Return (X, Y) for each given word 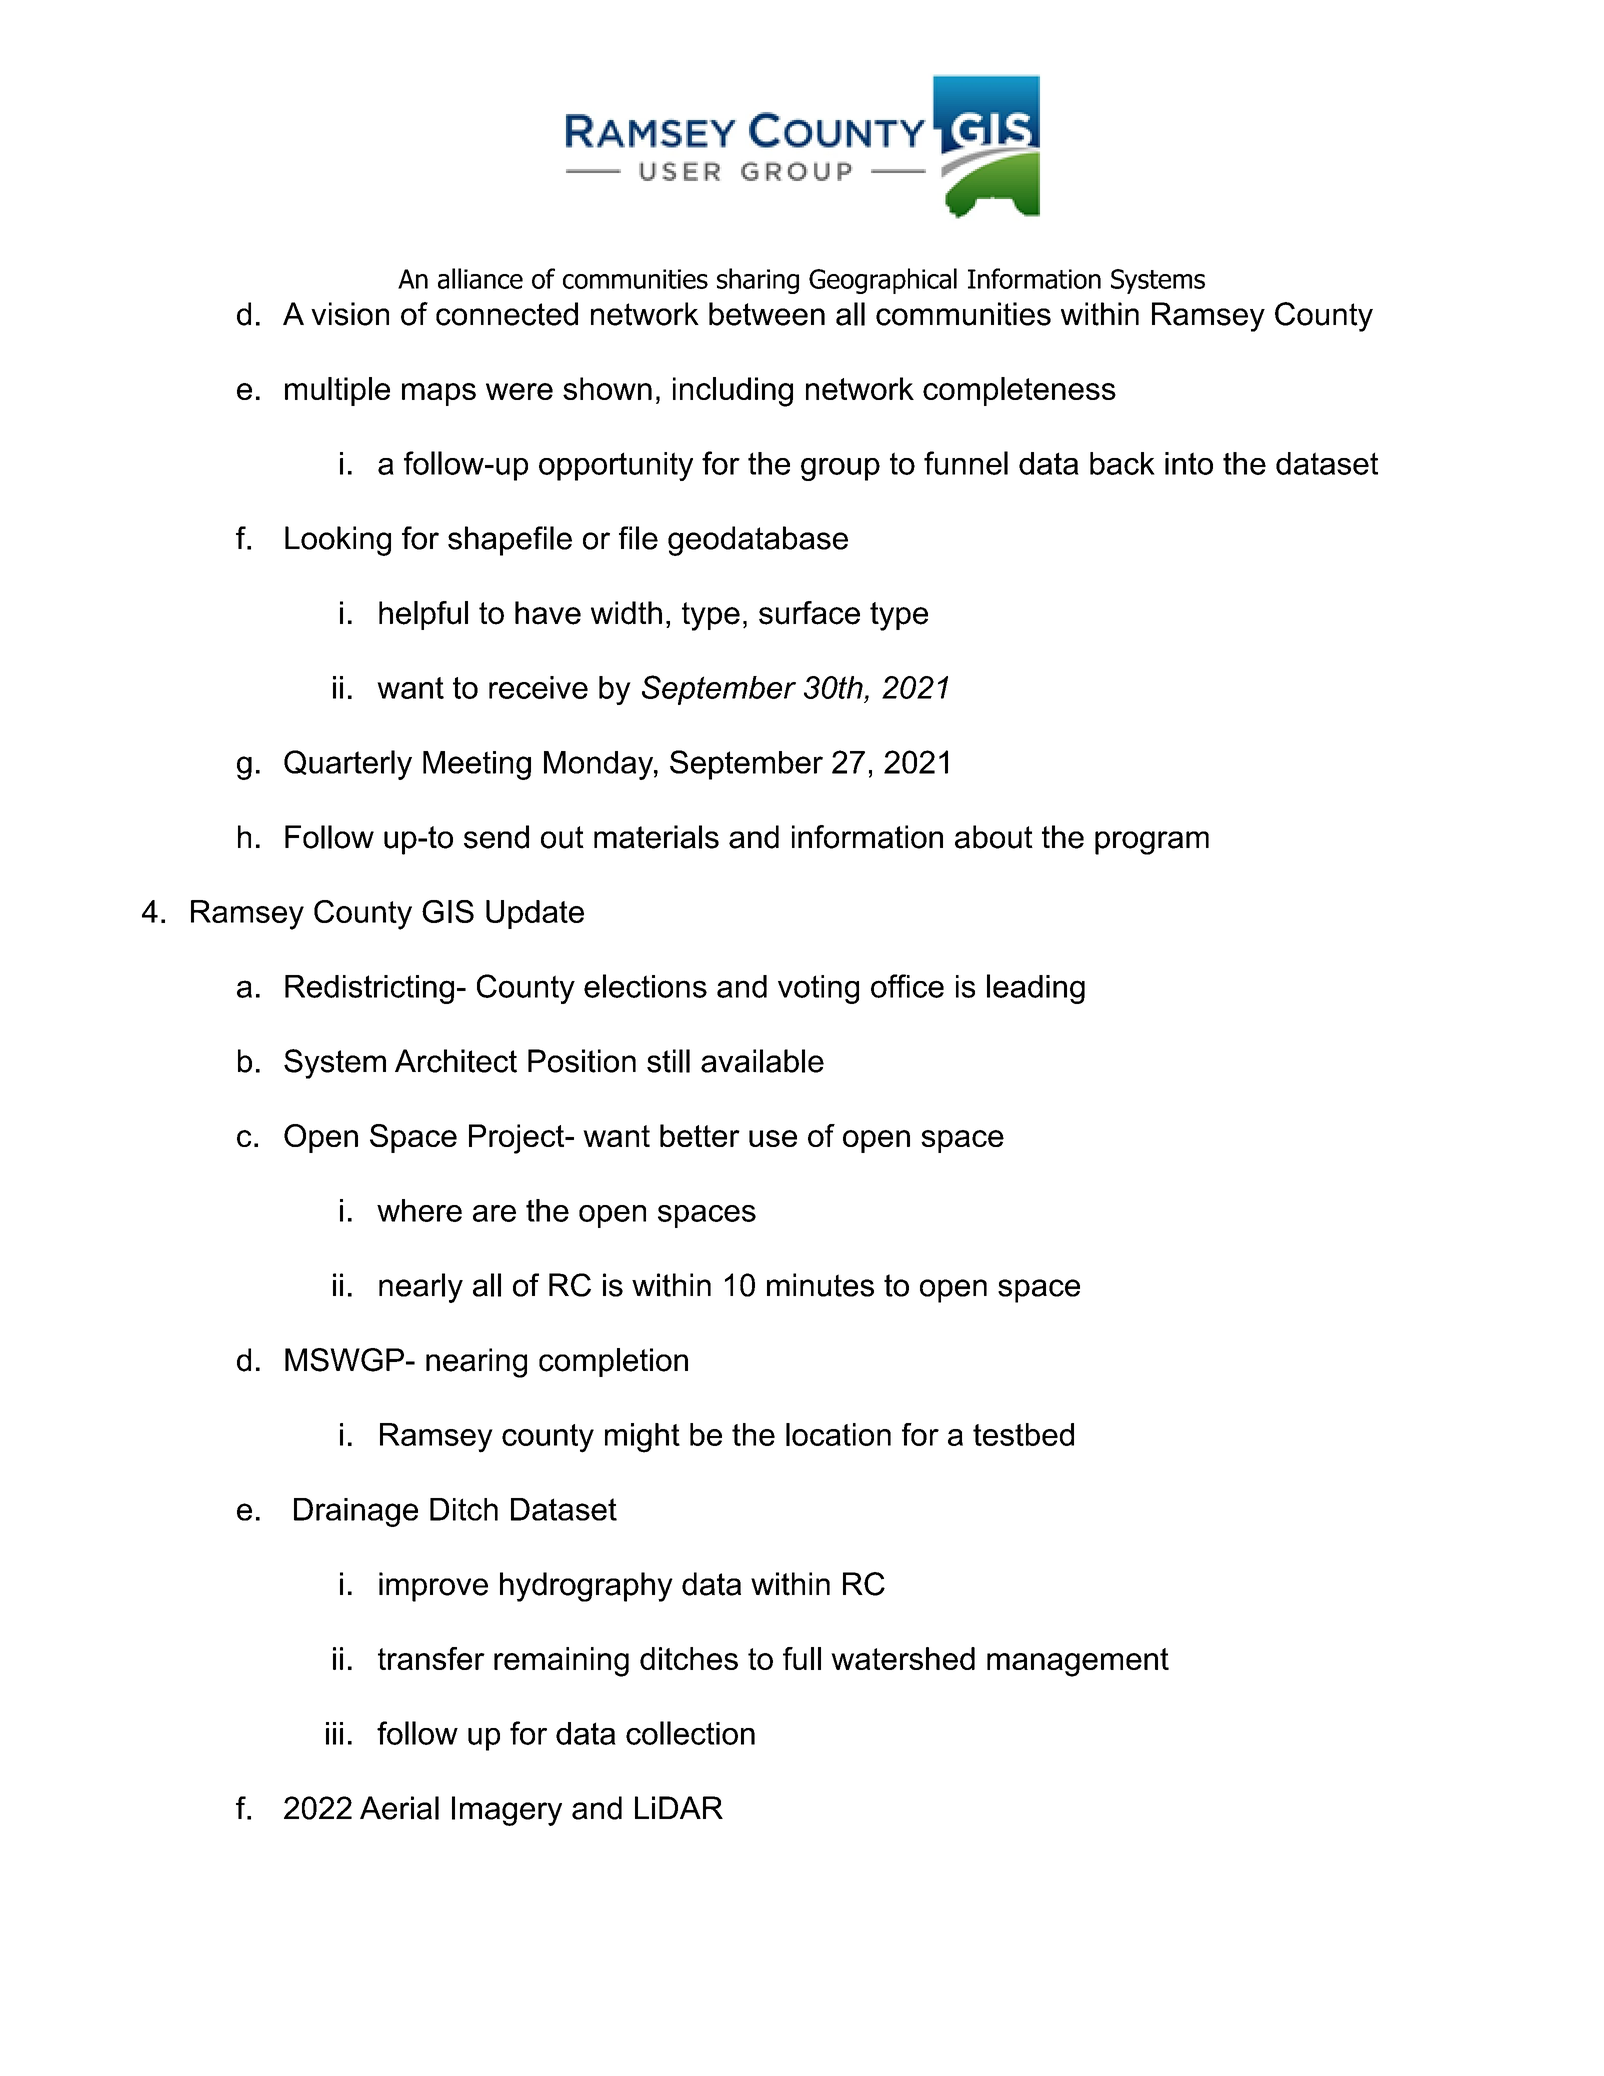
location (838, 1434)
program (1152, 843)
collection (690, 1733)
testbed (1023, 1434)
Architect (456, 1061)
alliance (480, 278)
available (762, 1061)
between (767, 314)
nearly (421, 1288)
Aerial (399, 1808)
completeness (1019, 391)
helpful (423, 615)
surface (809, 613)
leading (1036, 989)
